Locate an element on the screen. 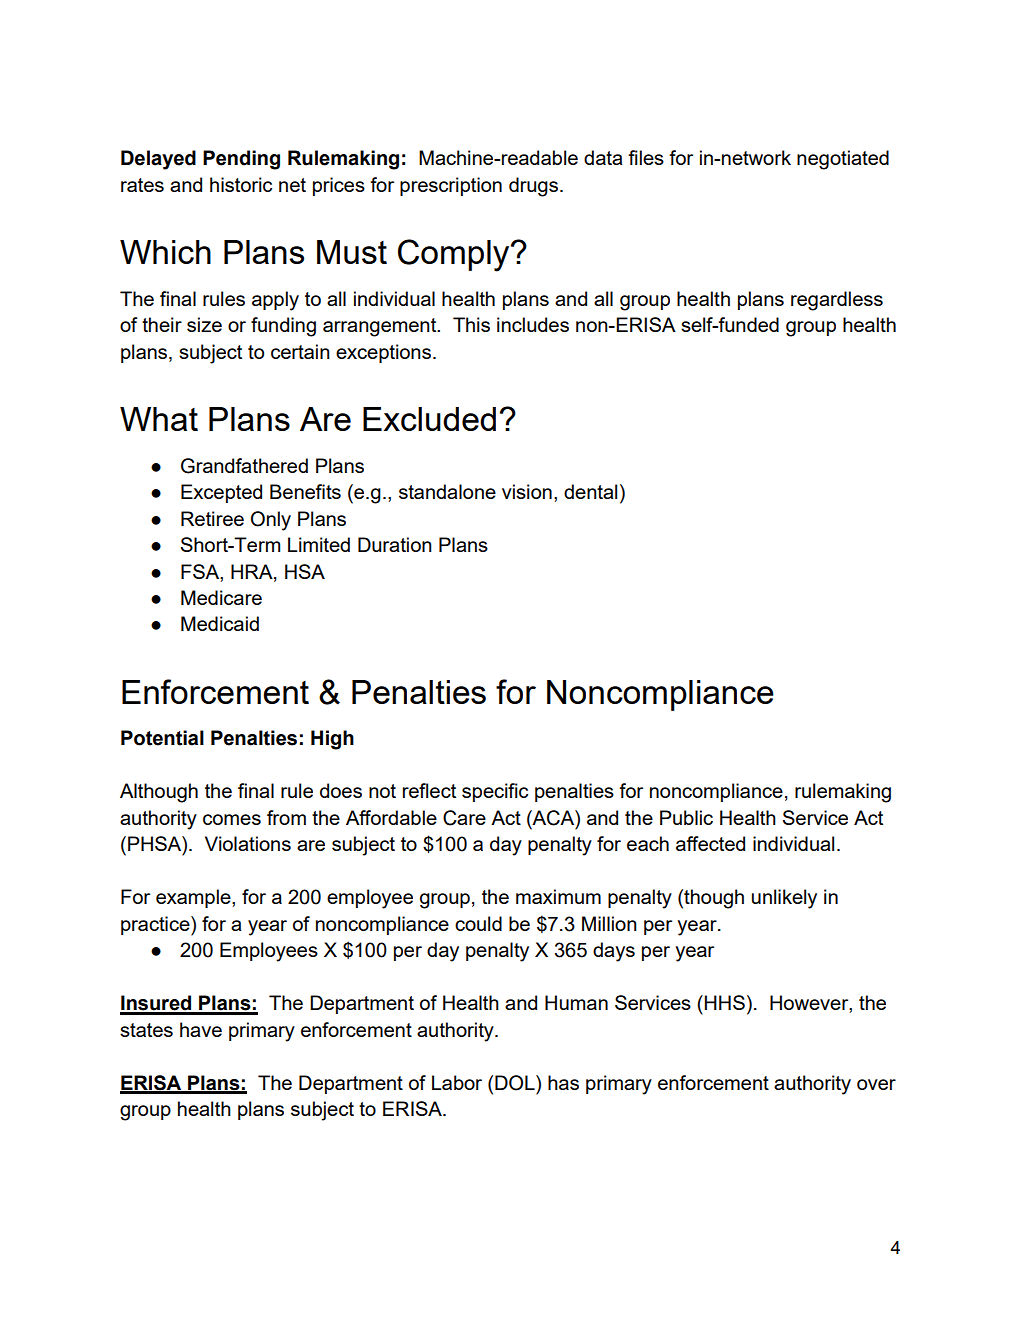  Medicaid is located at coordinates (220, 623).
